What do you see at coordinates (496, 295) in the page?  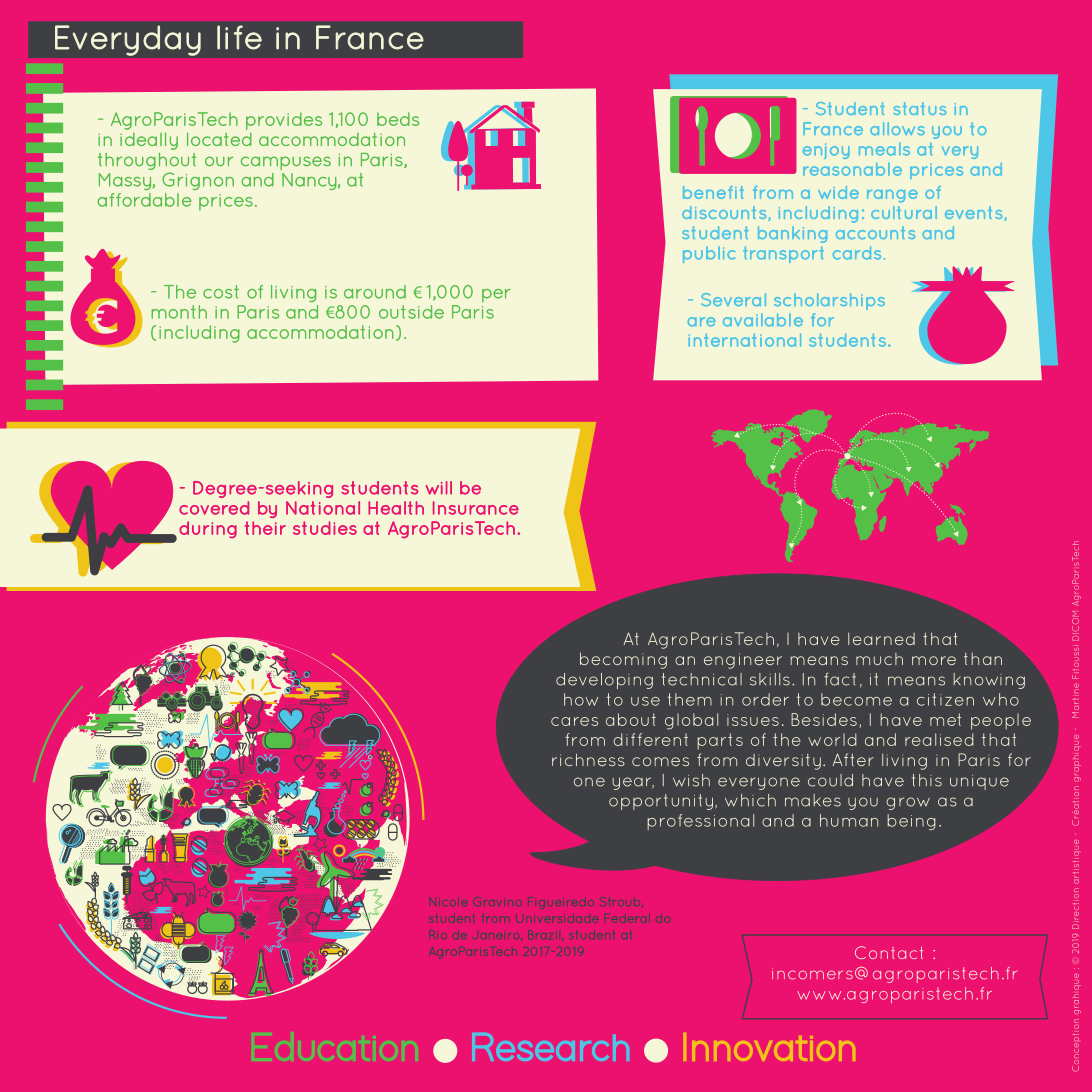 I see `per` at bounding box center [496, 295].
